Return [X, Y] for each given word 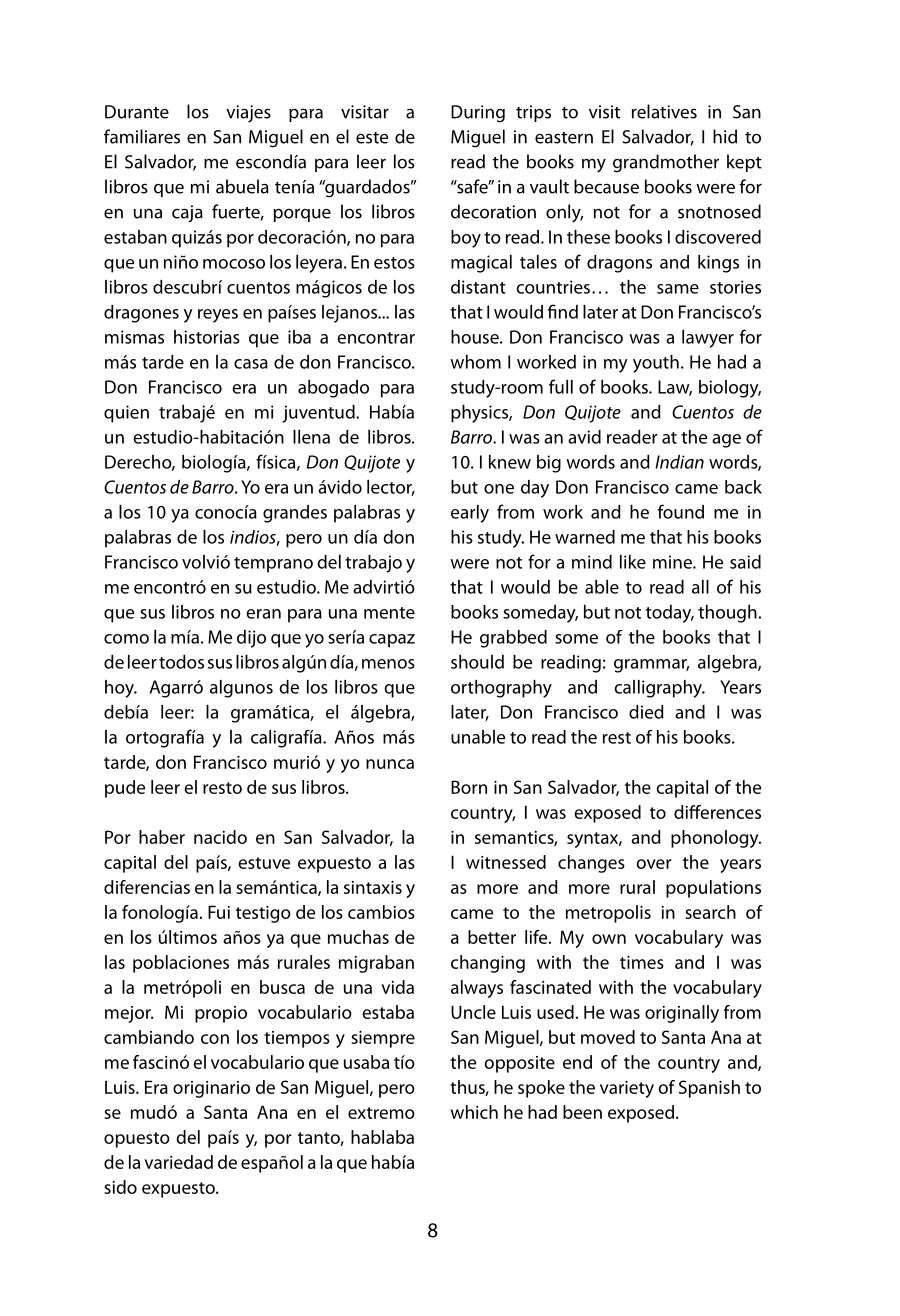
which [474, 1112]
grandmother [666, 163]
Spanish [709, 1089]
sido [120, 1187]
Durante [137, 112]
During [478, 114]
